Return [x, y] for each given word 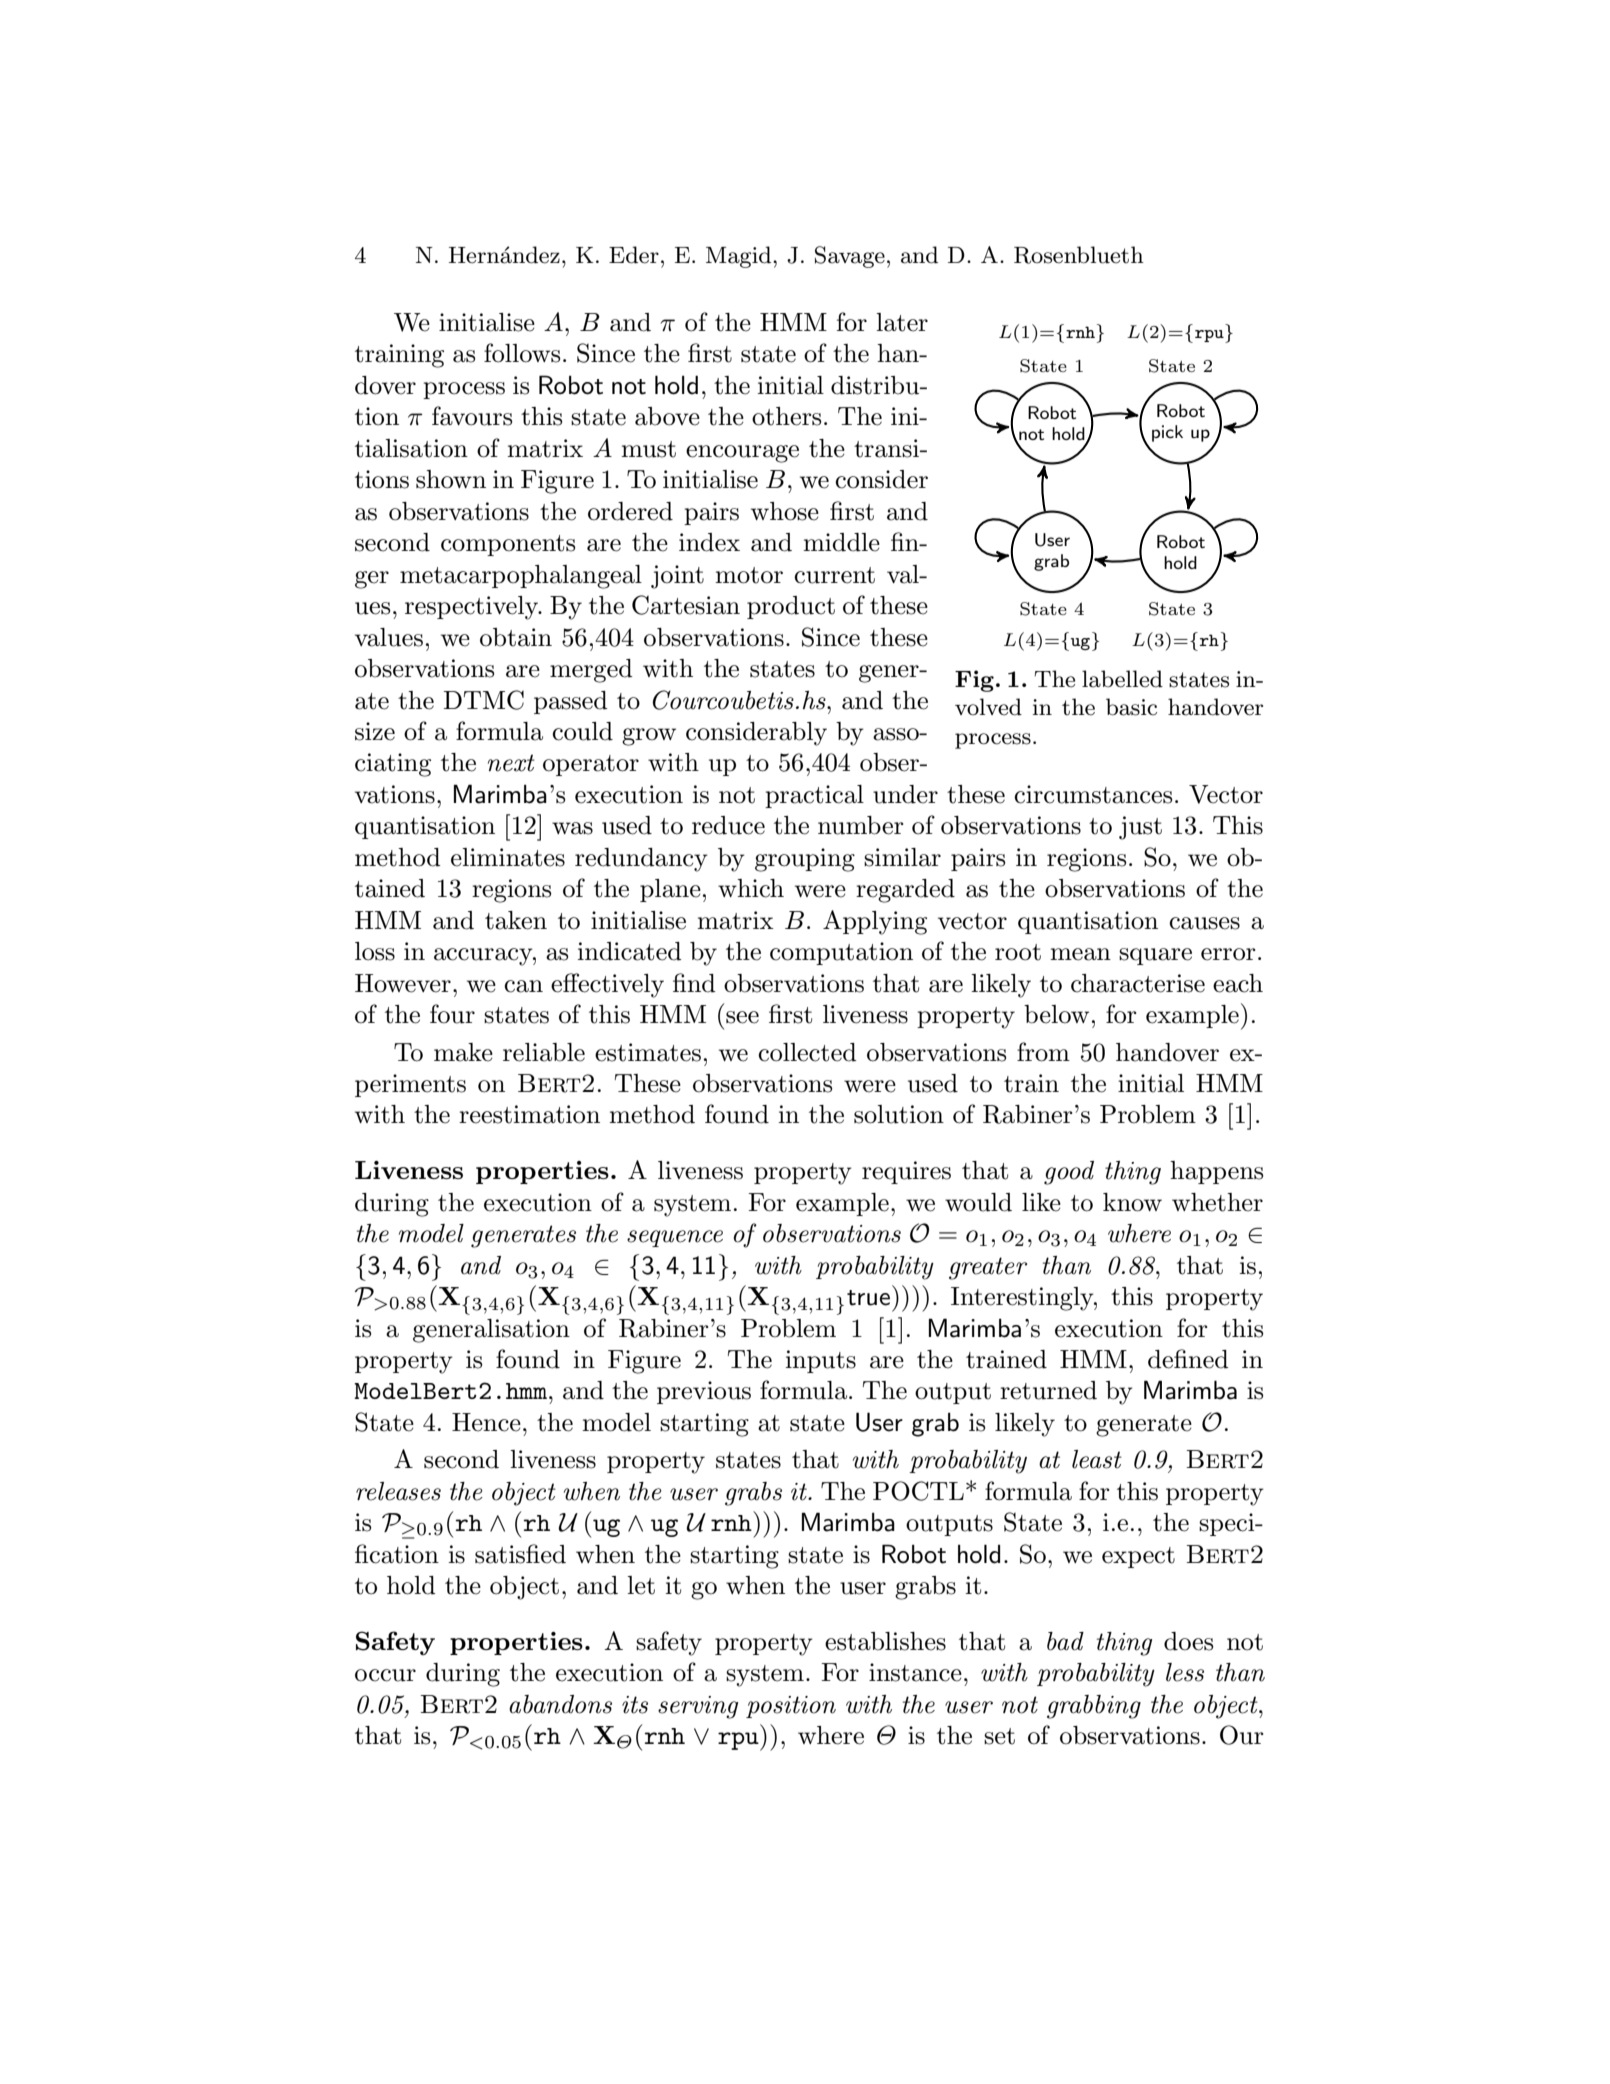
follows [522, 353]
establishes [885, 1641]
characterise [1138, 983]
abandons [560, 1704]
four [452, 1014]
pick [1167, 433]
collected [807, 1052]
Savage [850, 257]
